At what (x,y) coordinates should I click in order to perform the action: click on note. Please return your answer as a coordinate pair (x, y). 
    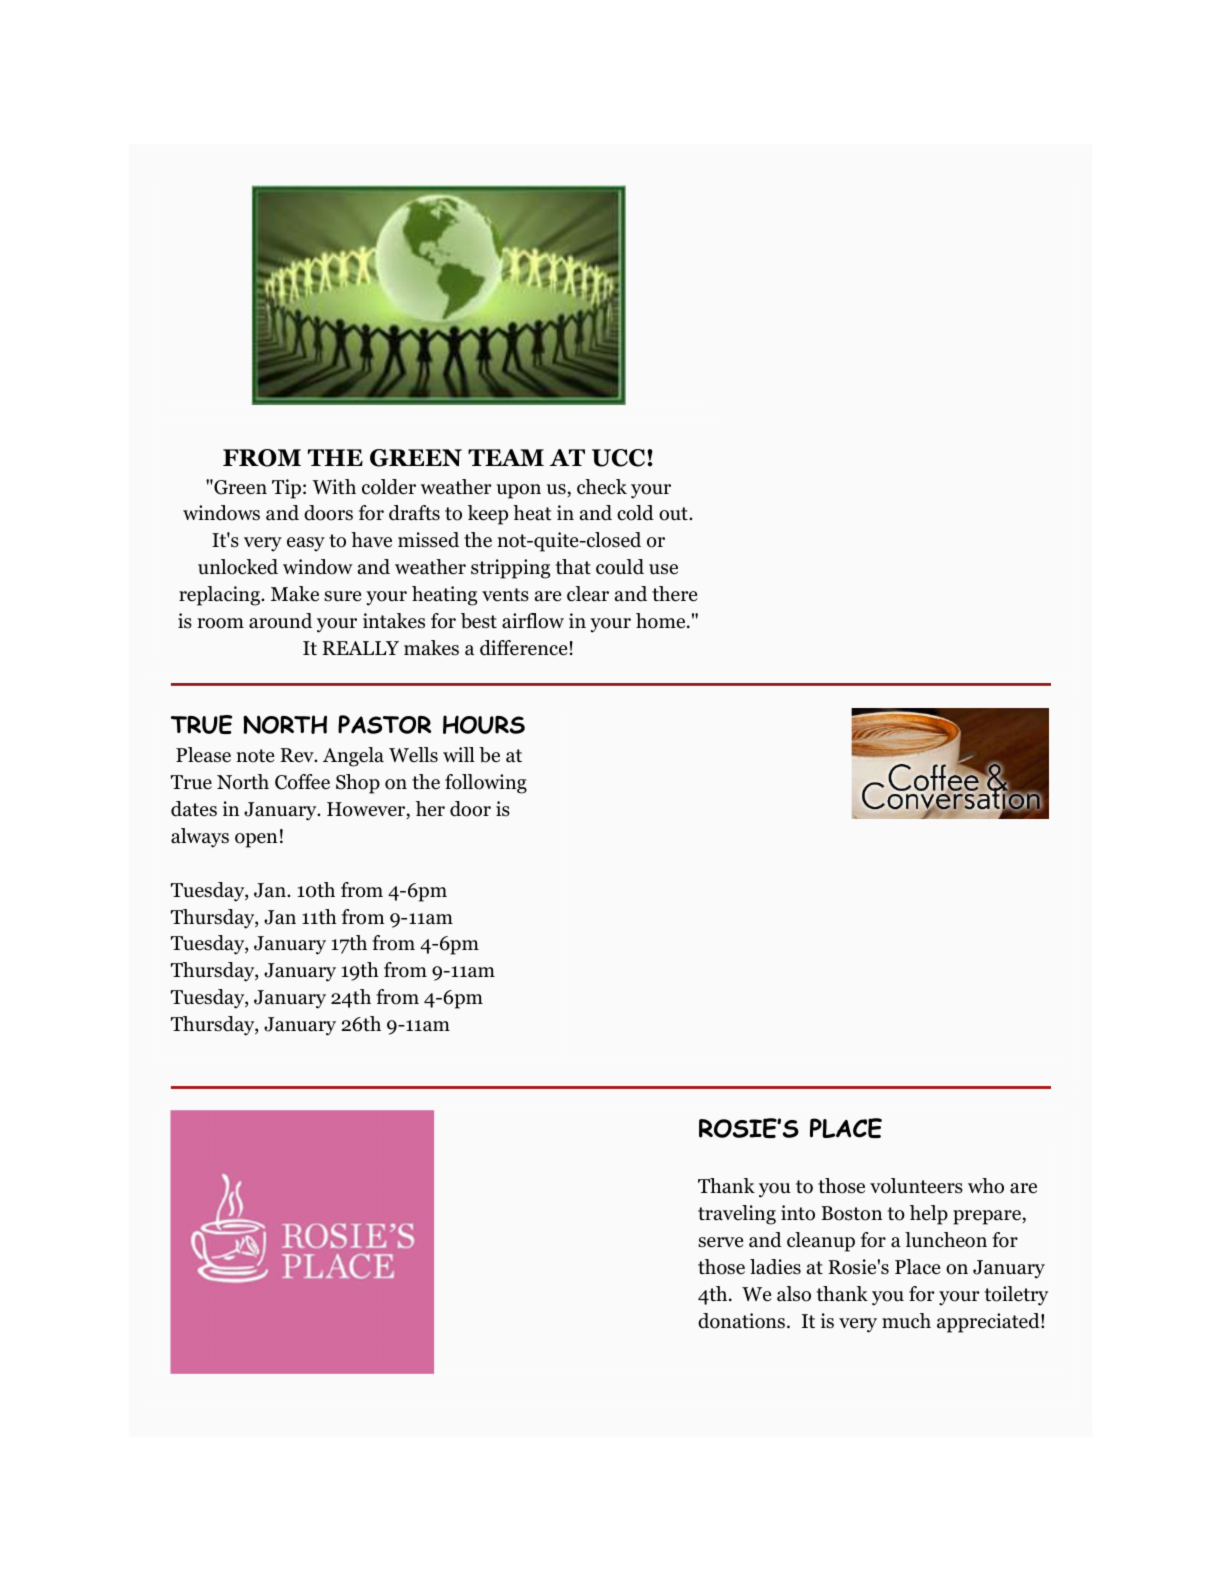
    Looking at the image, I should click on (255, 756).
